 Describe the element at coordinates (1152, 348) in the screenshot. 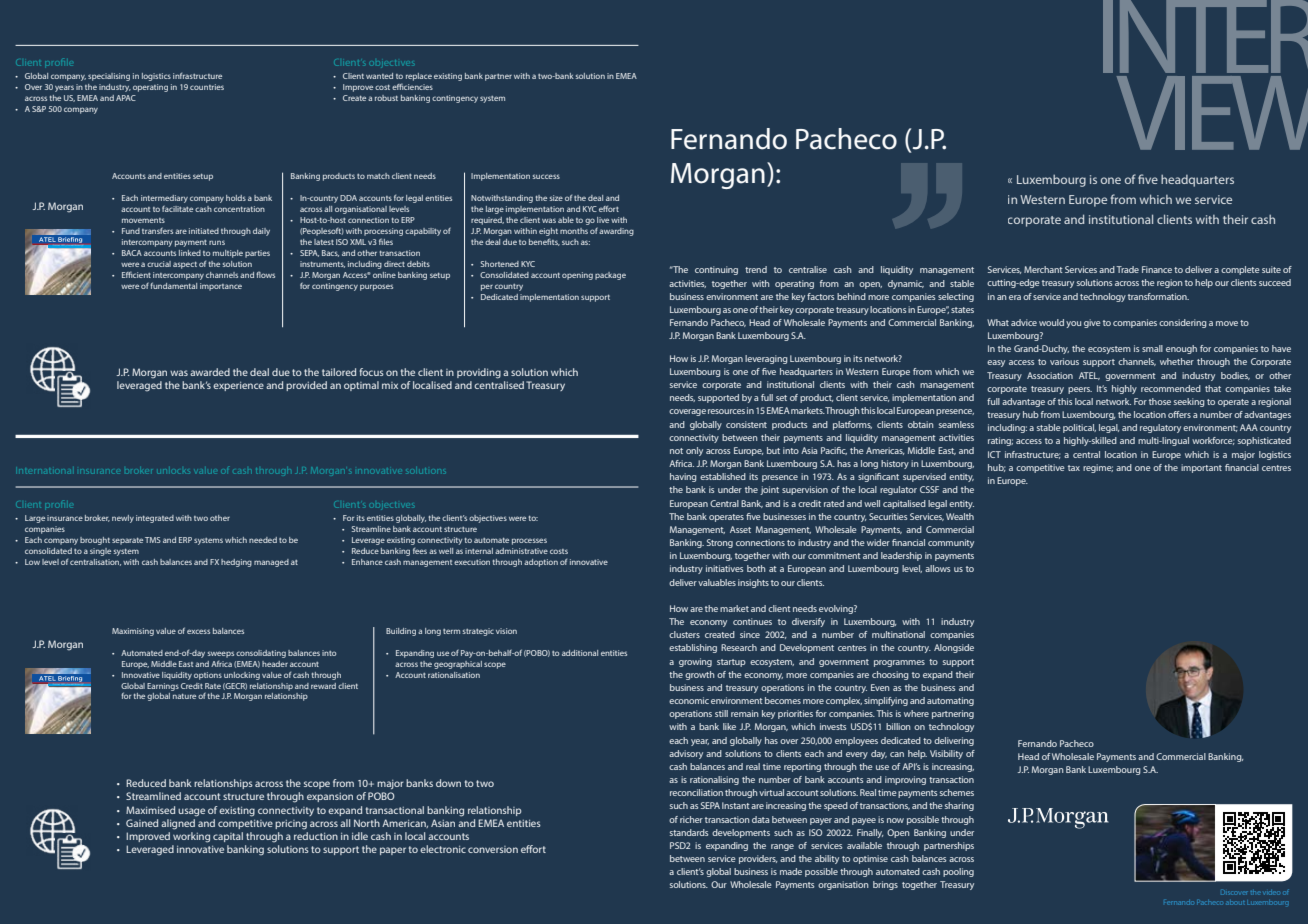

I see `small` at that location.
